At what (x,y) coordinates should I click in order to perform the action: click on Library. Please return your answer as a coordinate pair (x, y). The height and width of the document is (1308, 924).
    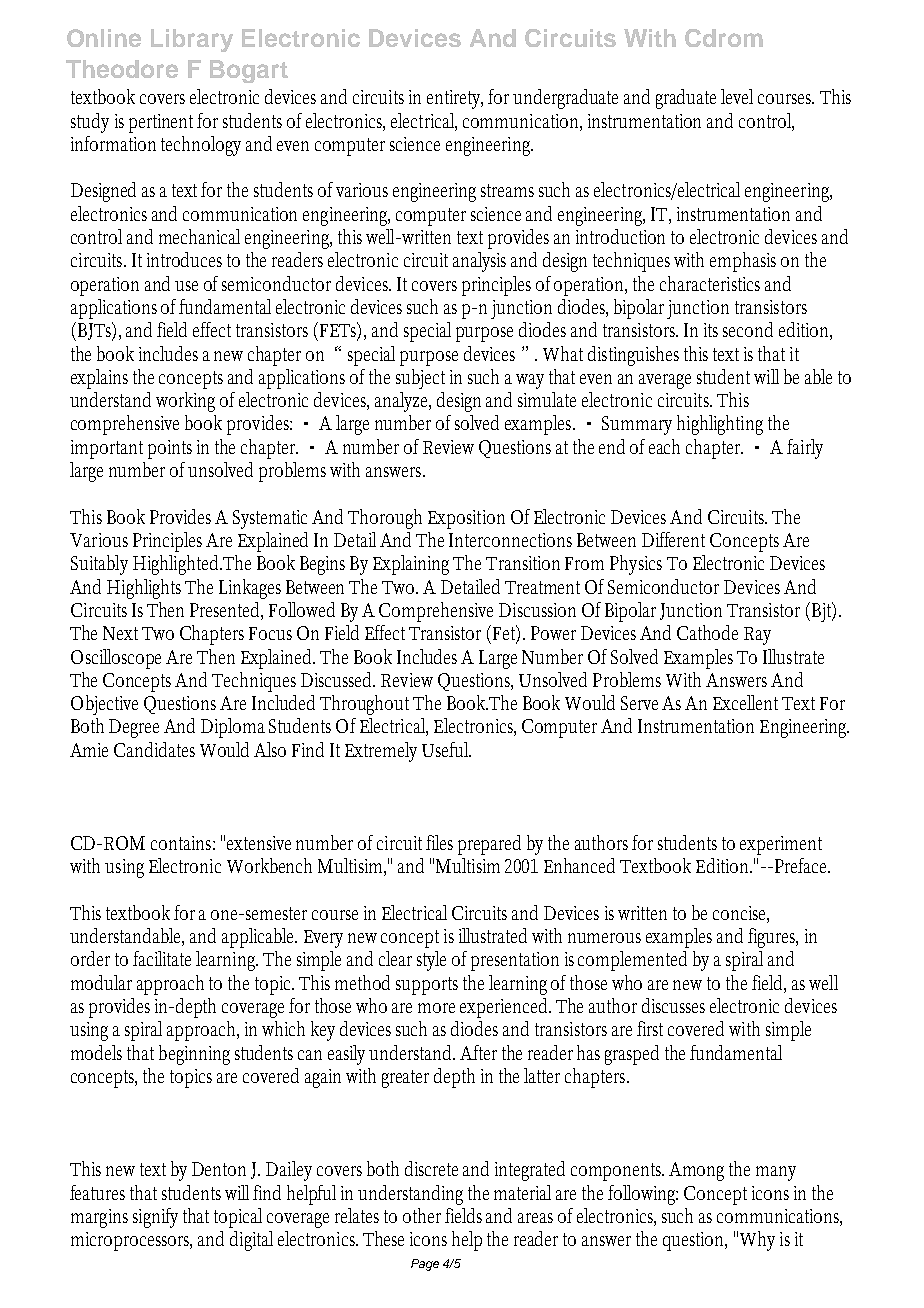
    Looking at the image, I should click on (192, 40).
